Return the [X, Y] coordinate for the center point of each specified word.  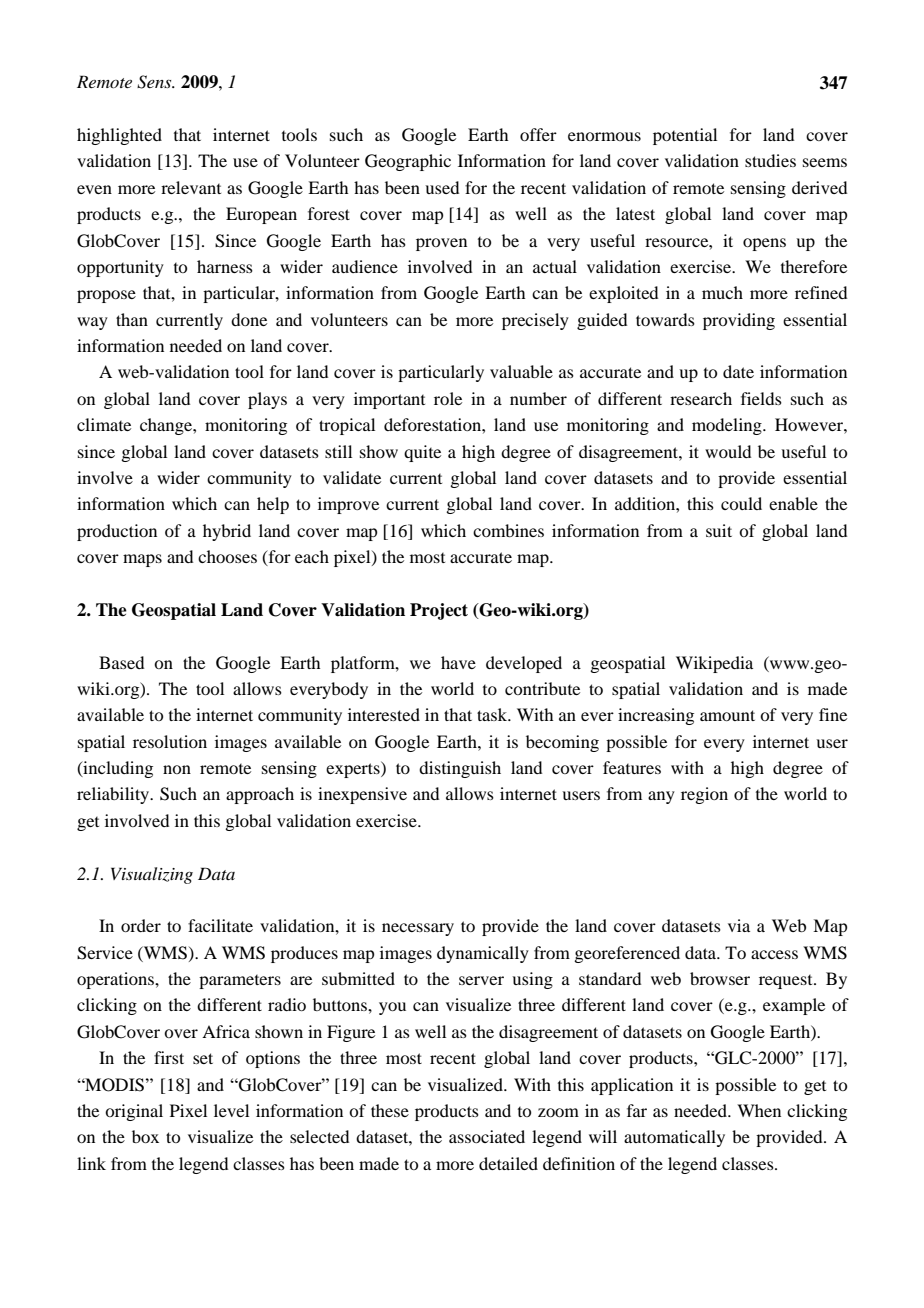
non [177, 769]
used [442, 187]
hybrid [227, 532]
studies [770, 160]
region [704, 795]
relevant [191, 187]
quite [422, 453]
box [145, 1136]
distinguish [460, 769]
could [741, 503]
